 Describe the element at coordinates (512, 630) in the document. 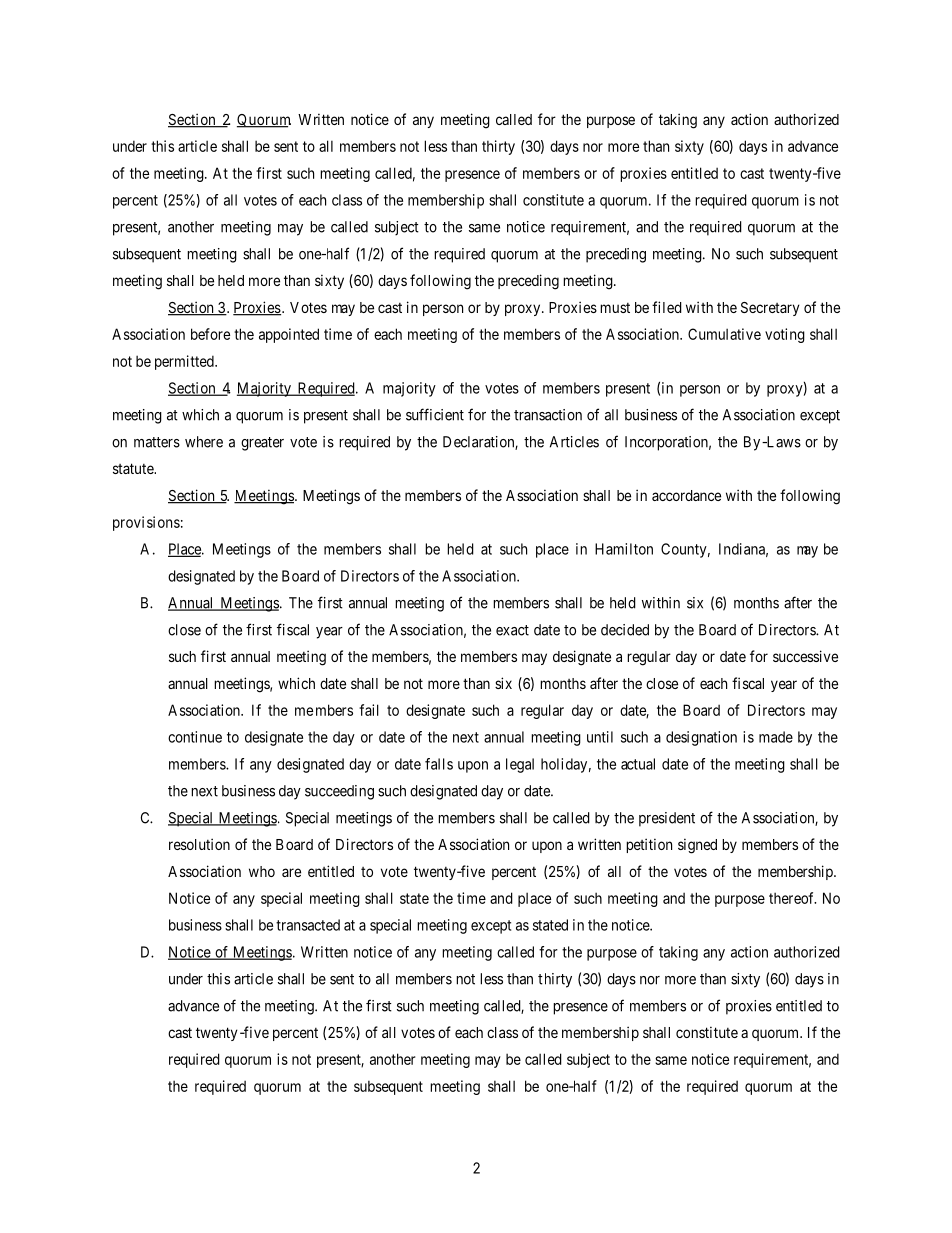

I see `exact` at that location.
